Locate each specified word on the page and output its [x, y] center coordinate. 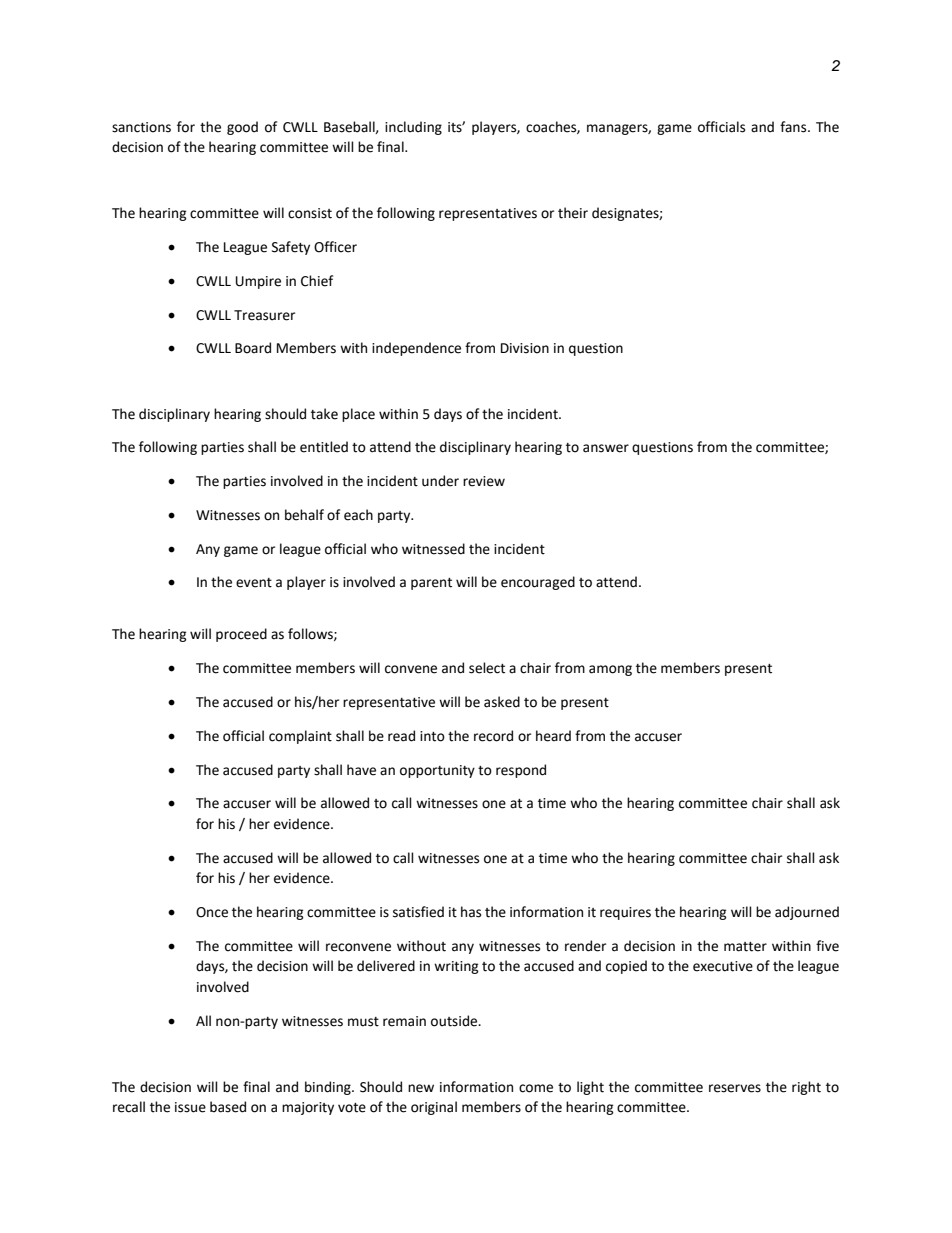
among [610, 670]
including [413, 128]
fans [794, 127]
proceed [241, 635]
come [536, 1088]
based [228, 1107]
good [242, 128]
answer [606, 448]
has [471, 912]
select [487, 668]
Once [212, 912]
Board [253, 348]
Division [525, 348]
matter [745, 947]
